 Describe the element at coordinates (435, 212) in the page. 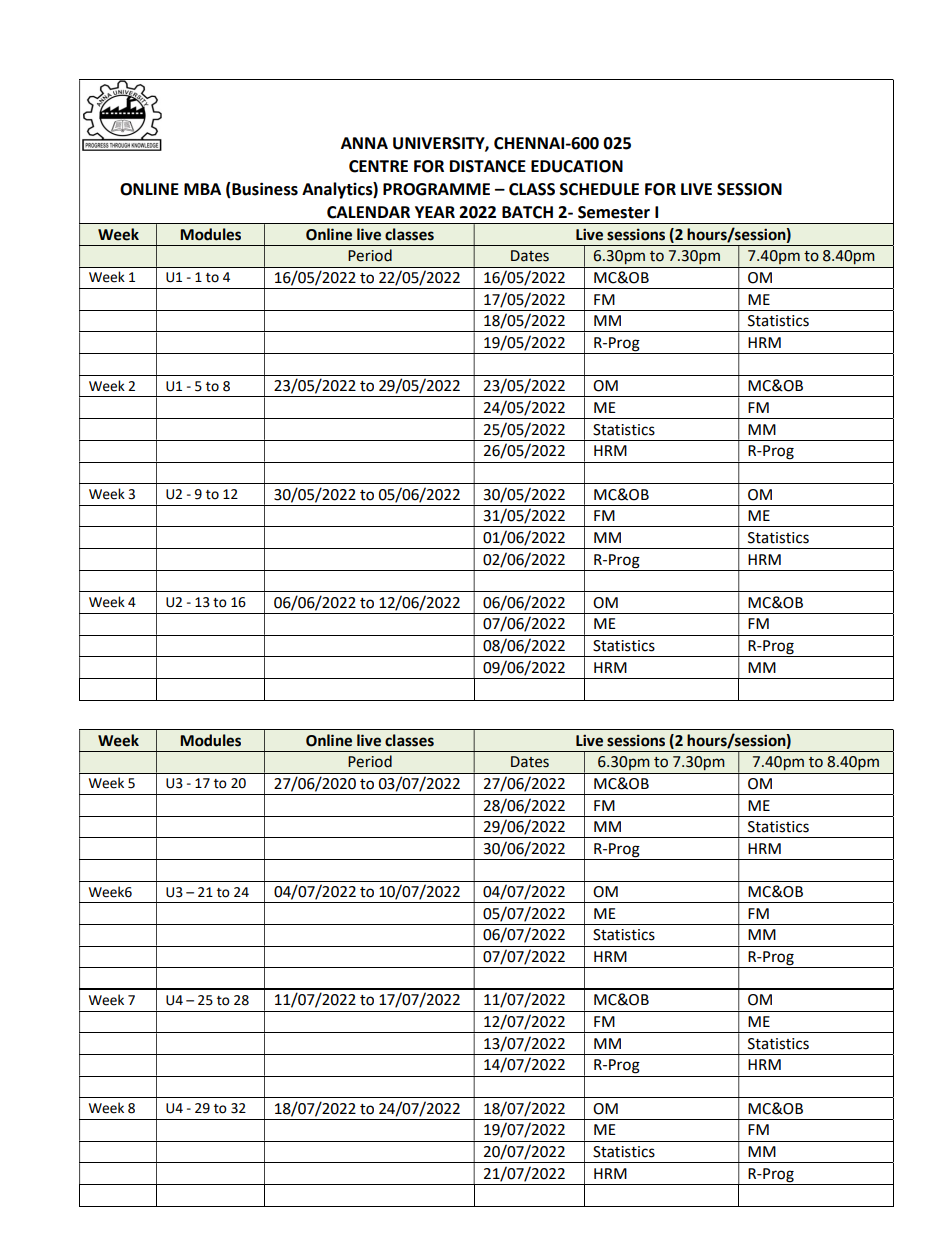

I see `YEAR` at that location.
